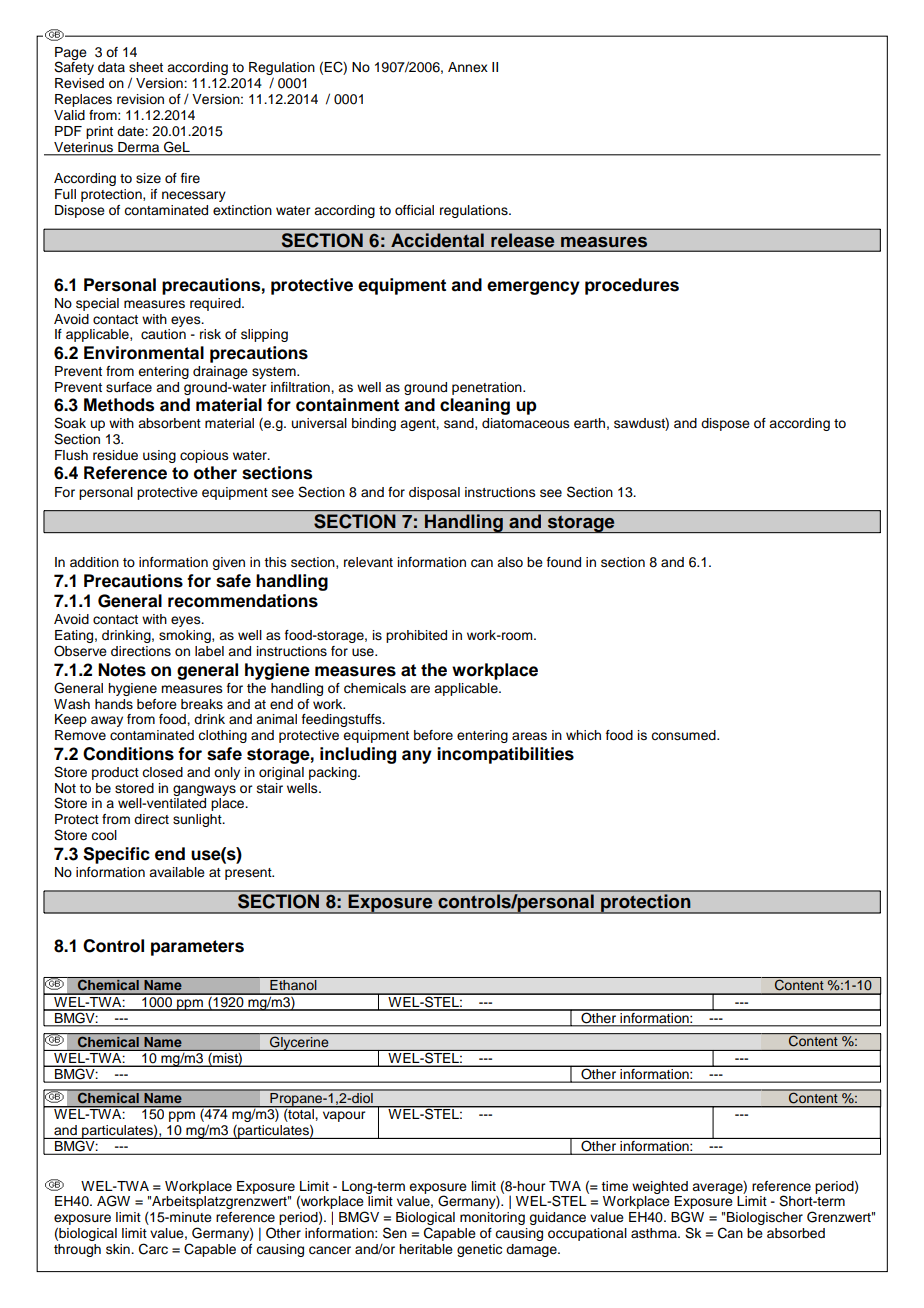 This screenshot has height=1308, width=924. Describe the element at coordinates (113, 1201) in the screenshot. I see `AGW` at that location.
